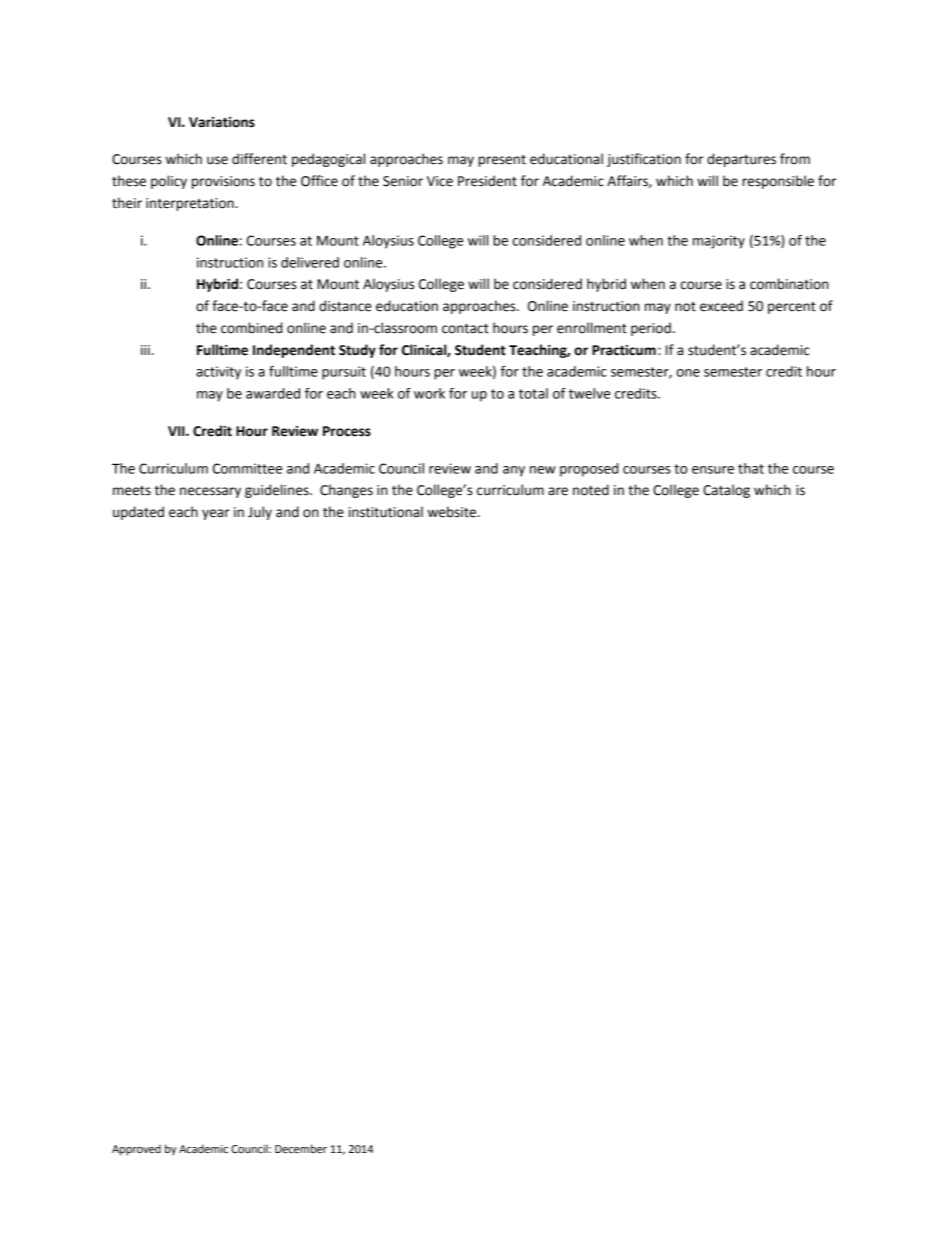  What do you see at coordinates (713, 470) in the document?
I see `ensure` at bounding box center [713, 470].
